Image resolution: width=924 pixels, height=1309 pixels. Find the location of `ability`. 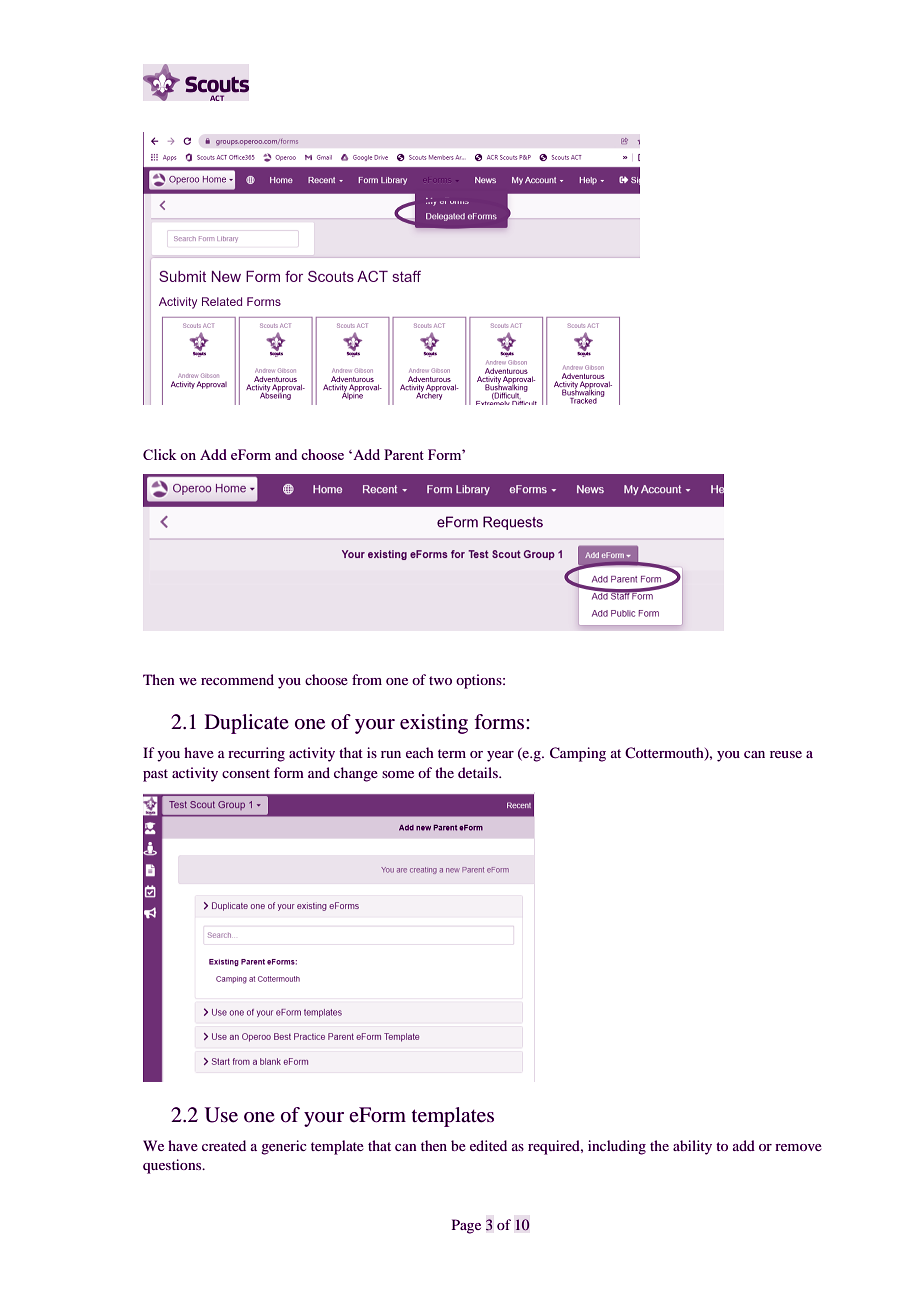

ability is located at coordinates (692, 1147).
